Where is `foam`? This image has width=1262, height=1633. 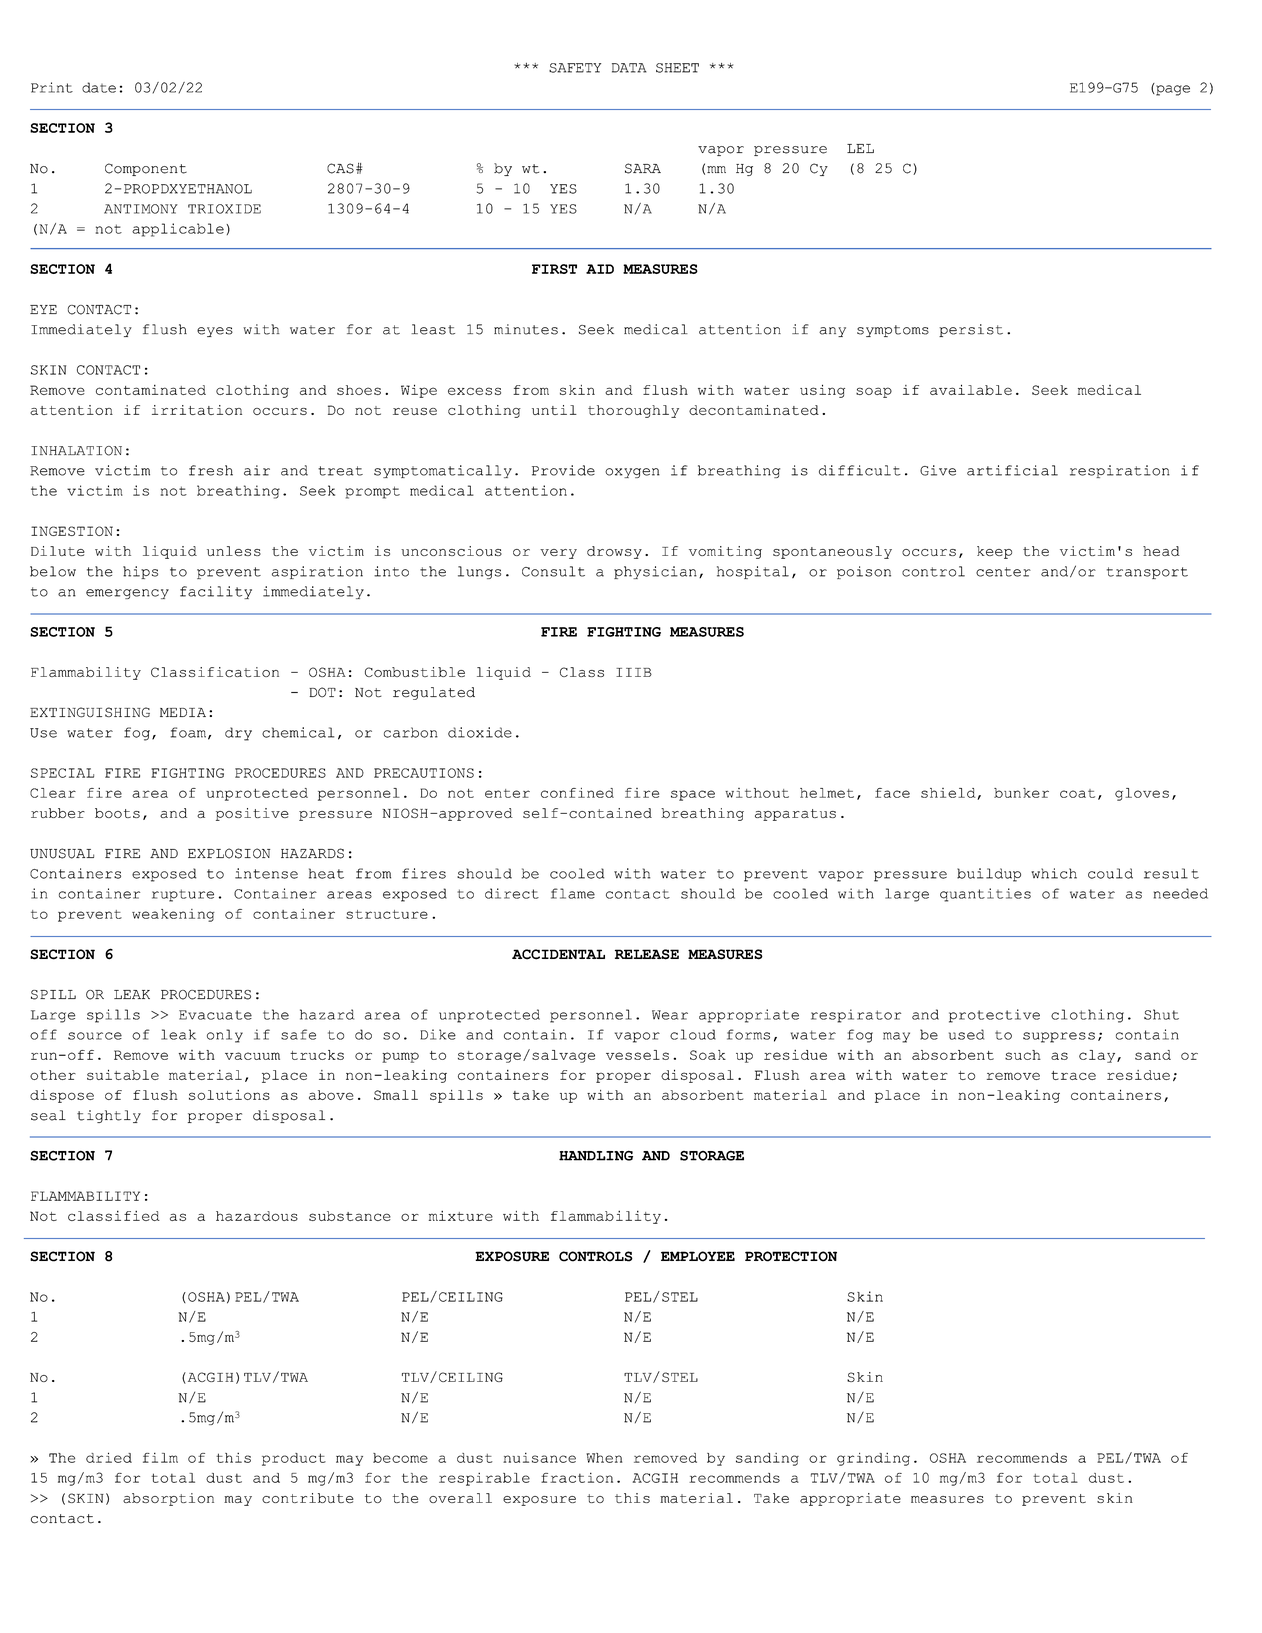 foam is located at coordinates (188, 732).
